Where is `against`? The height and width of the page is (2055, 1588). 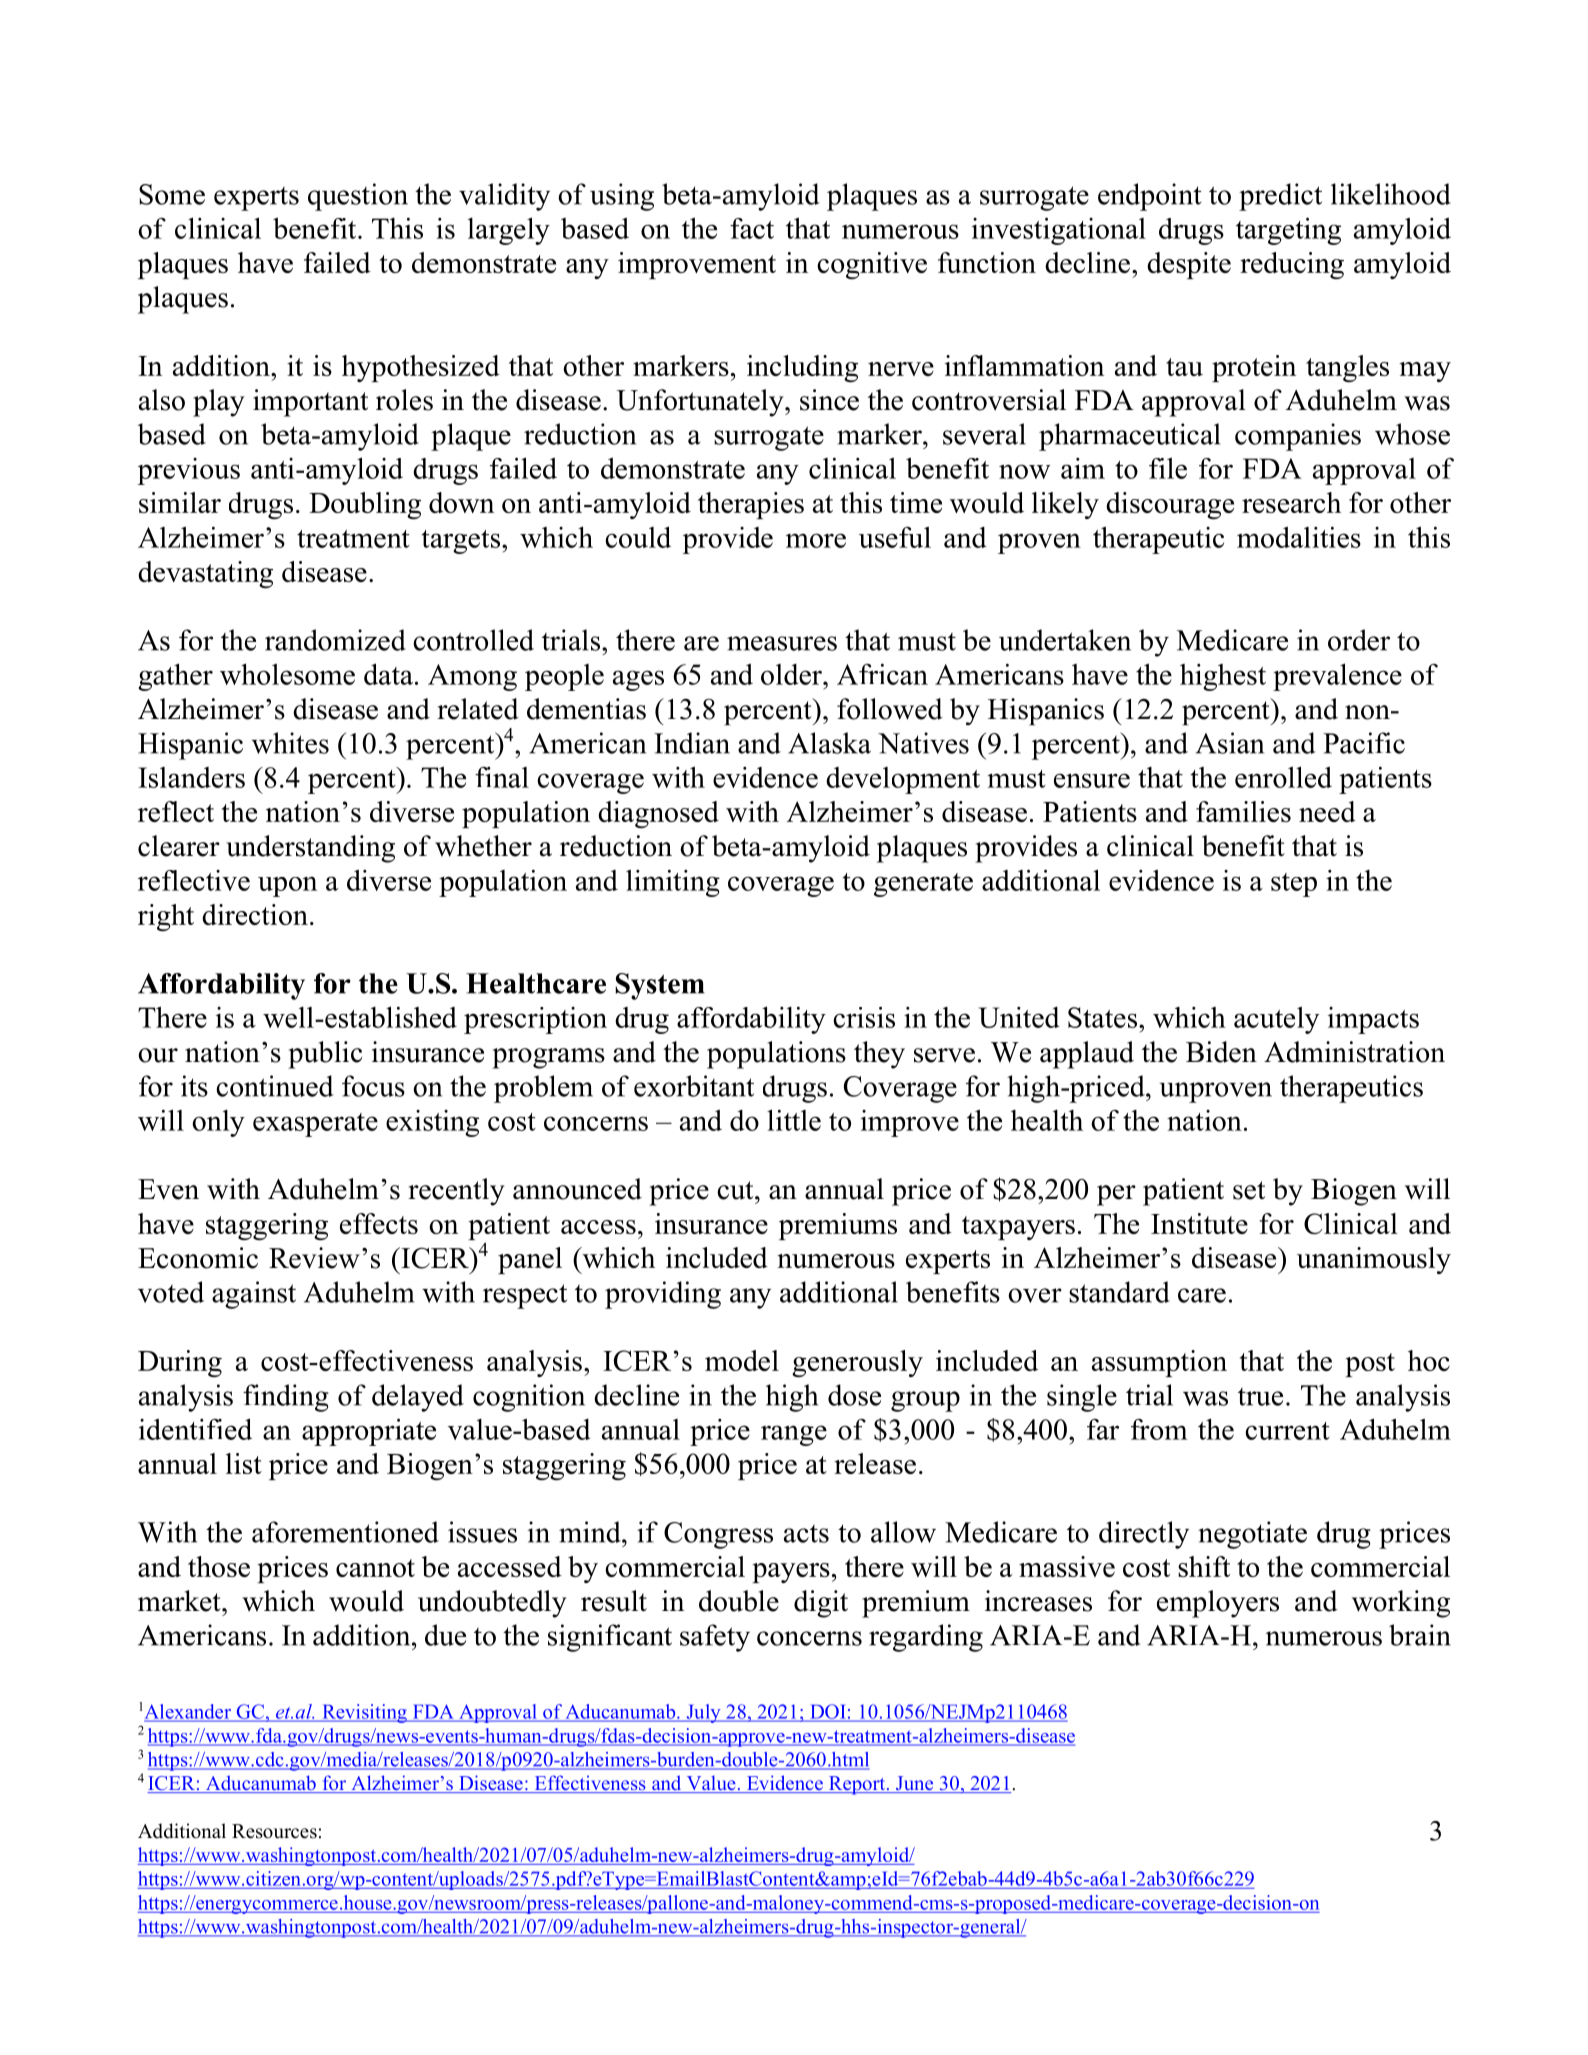 against is located at coordinates (254, 1295).
